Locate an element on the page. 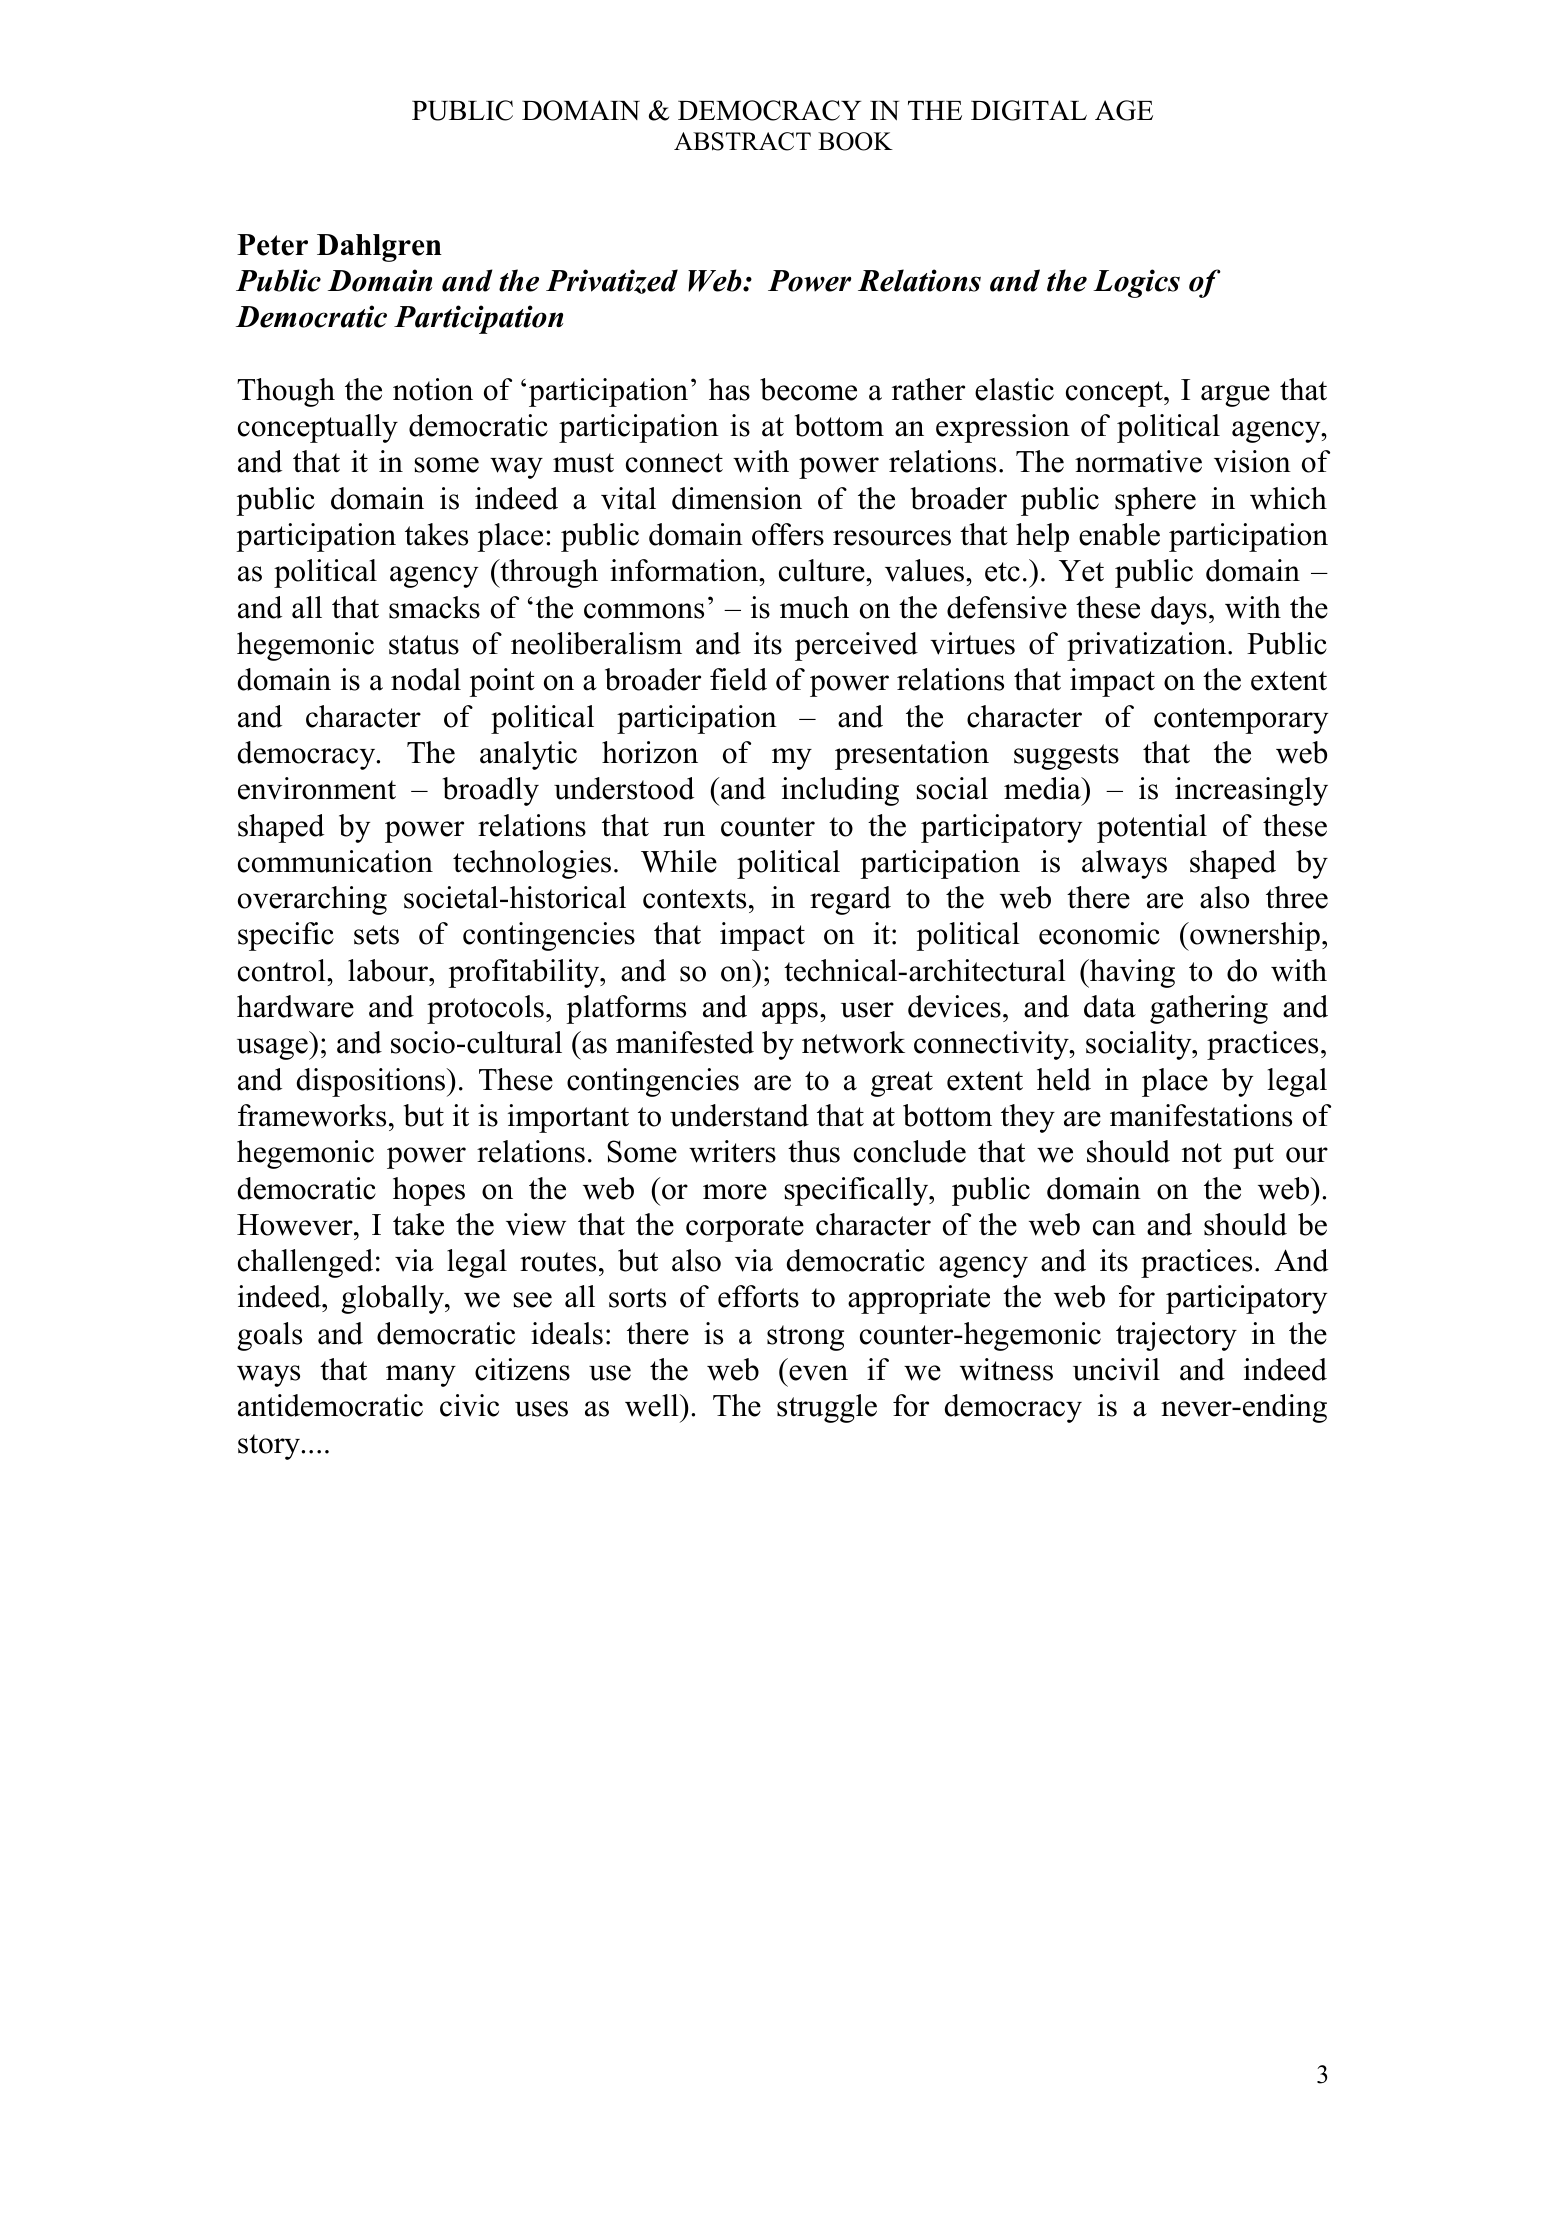 The height and width of the image is (2215, 1565). notion is located at coordinates (433, 389).
